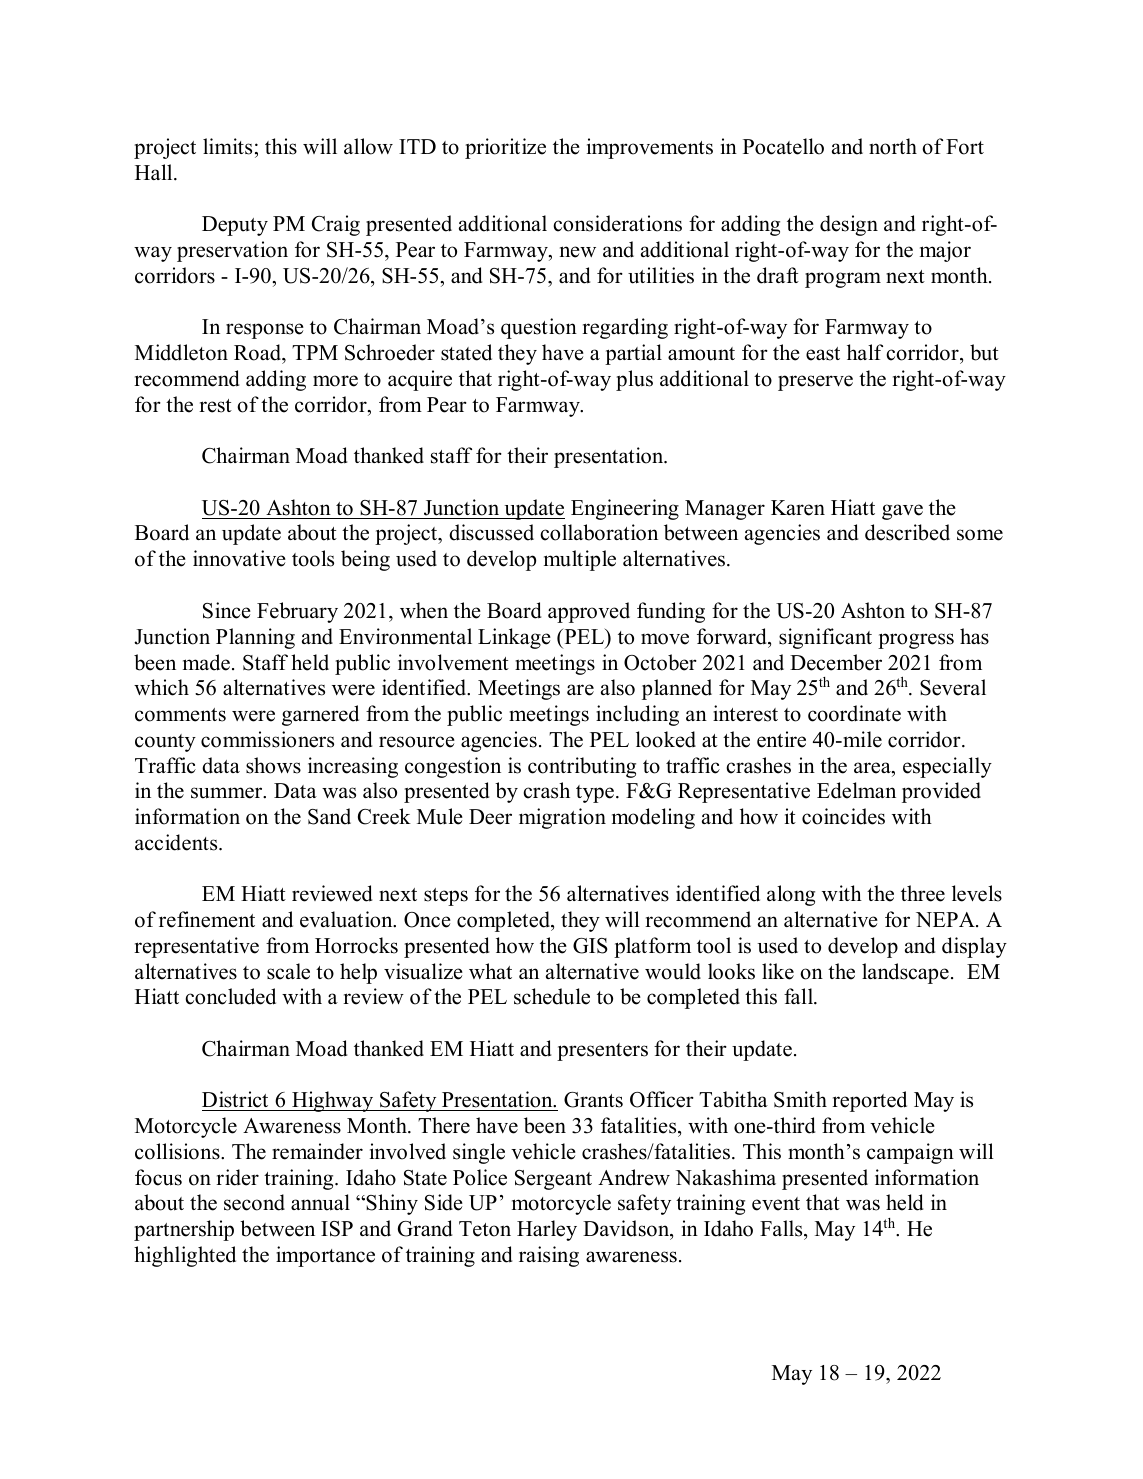  I want to click on commissioners, so click(267, 739).
